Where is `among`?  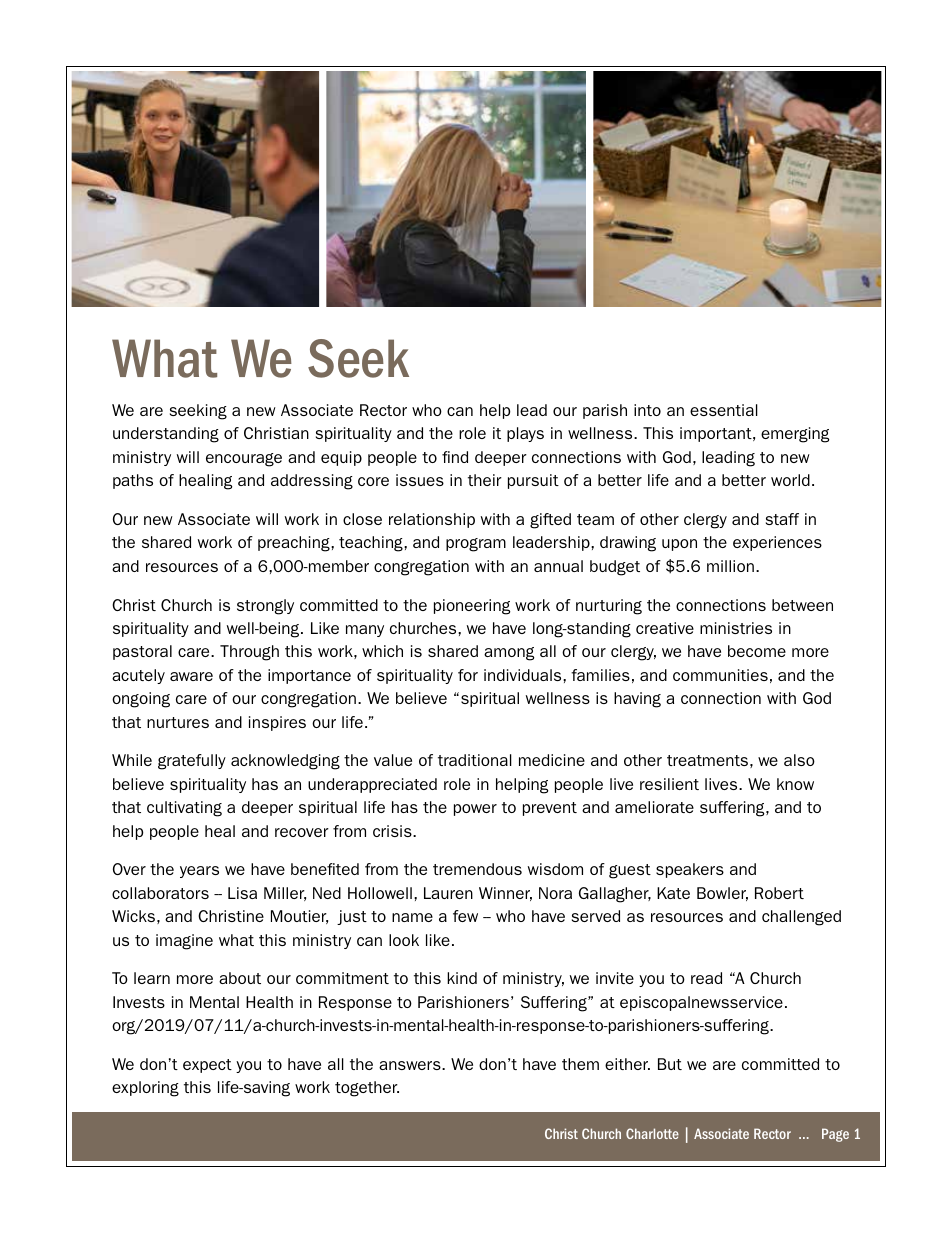
among is located at coordinates (509, 654).
